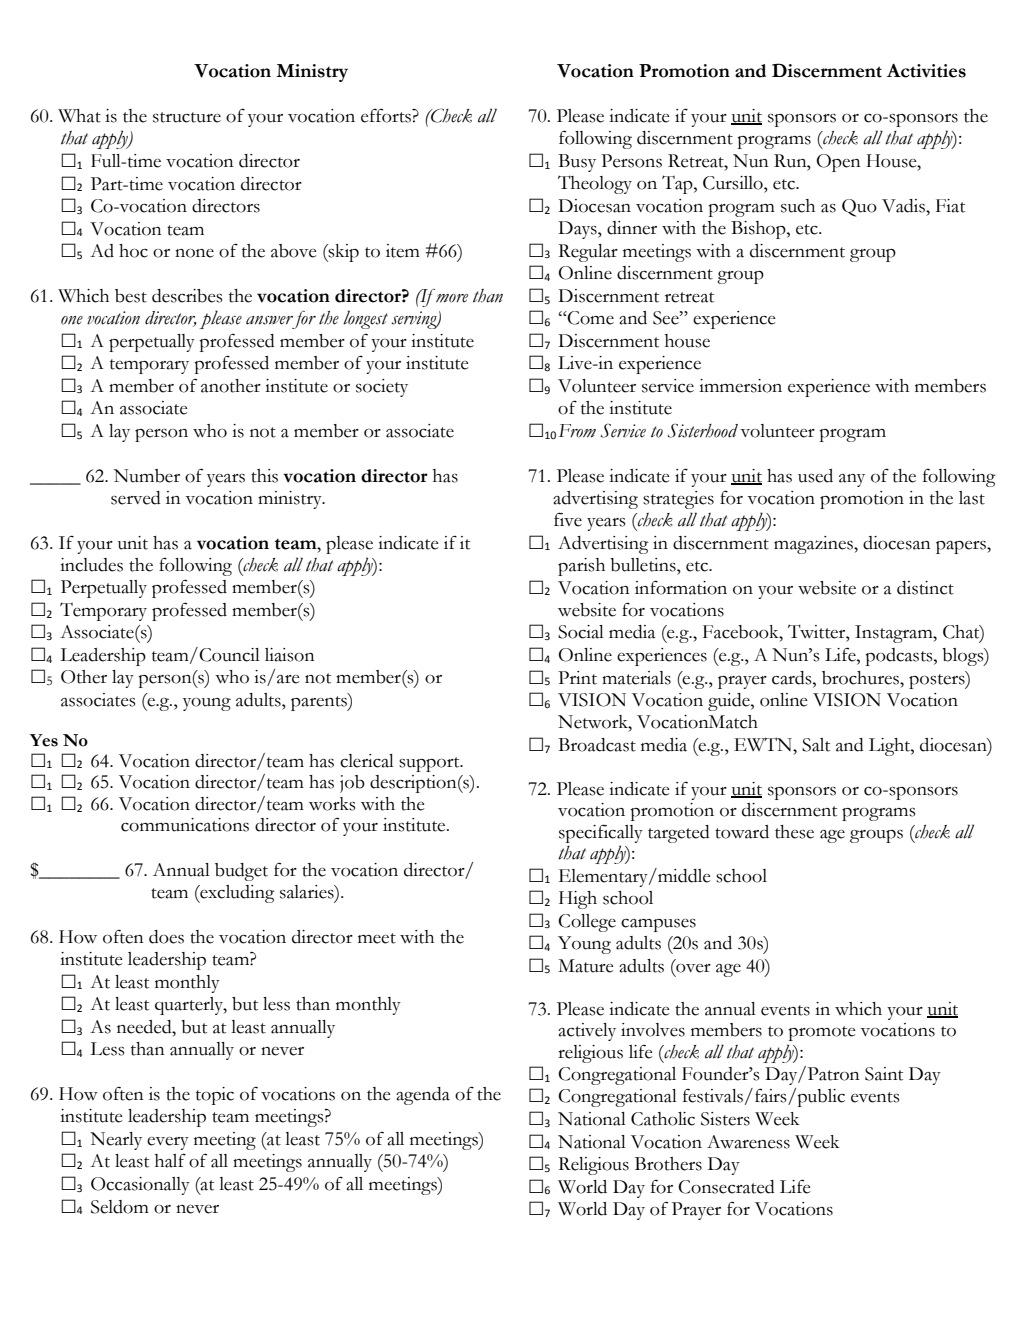 This page has width=1026, height=1328. What do you see at coordinates (170, 1160) in the page?
I see `half` at bounding box center [170, 1160].
